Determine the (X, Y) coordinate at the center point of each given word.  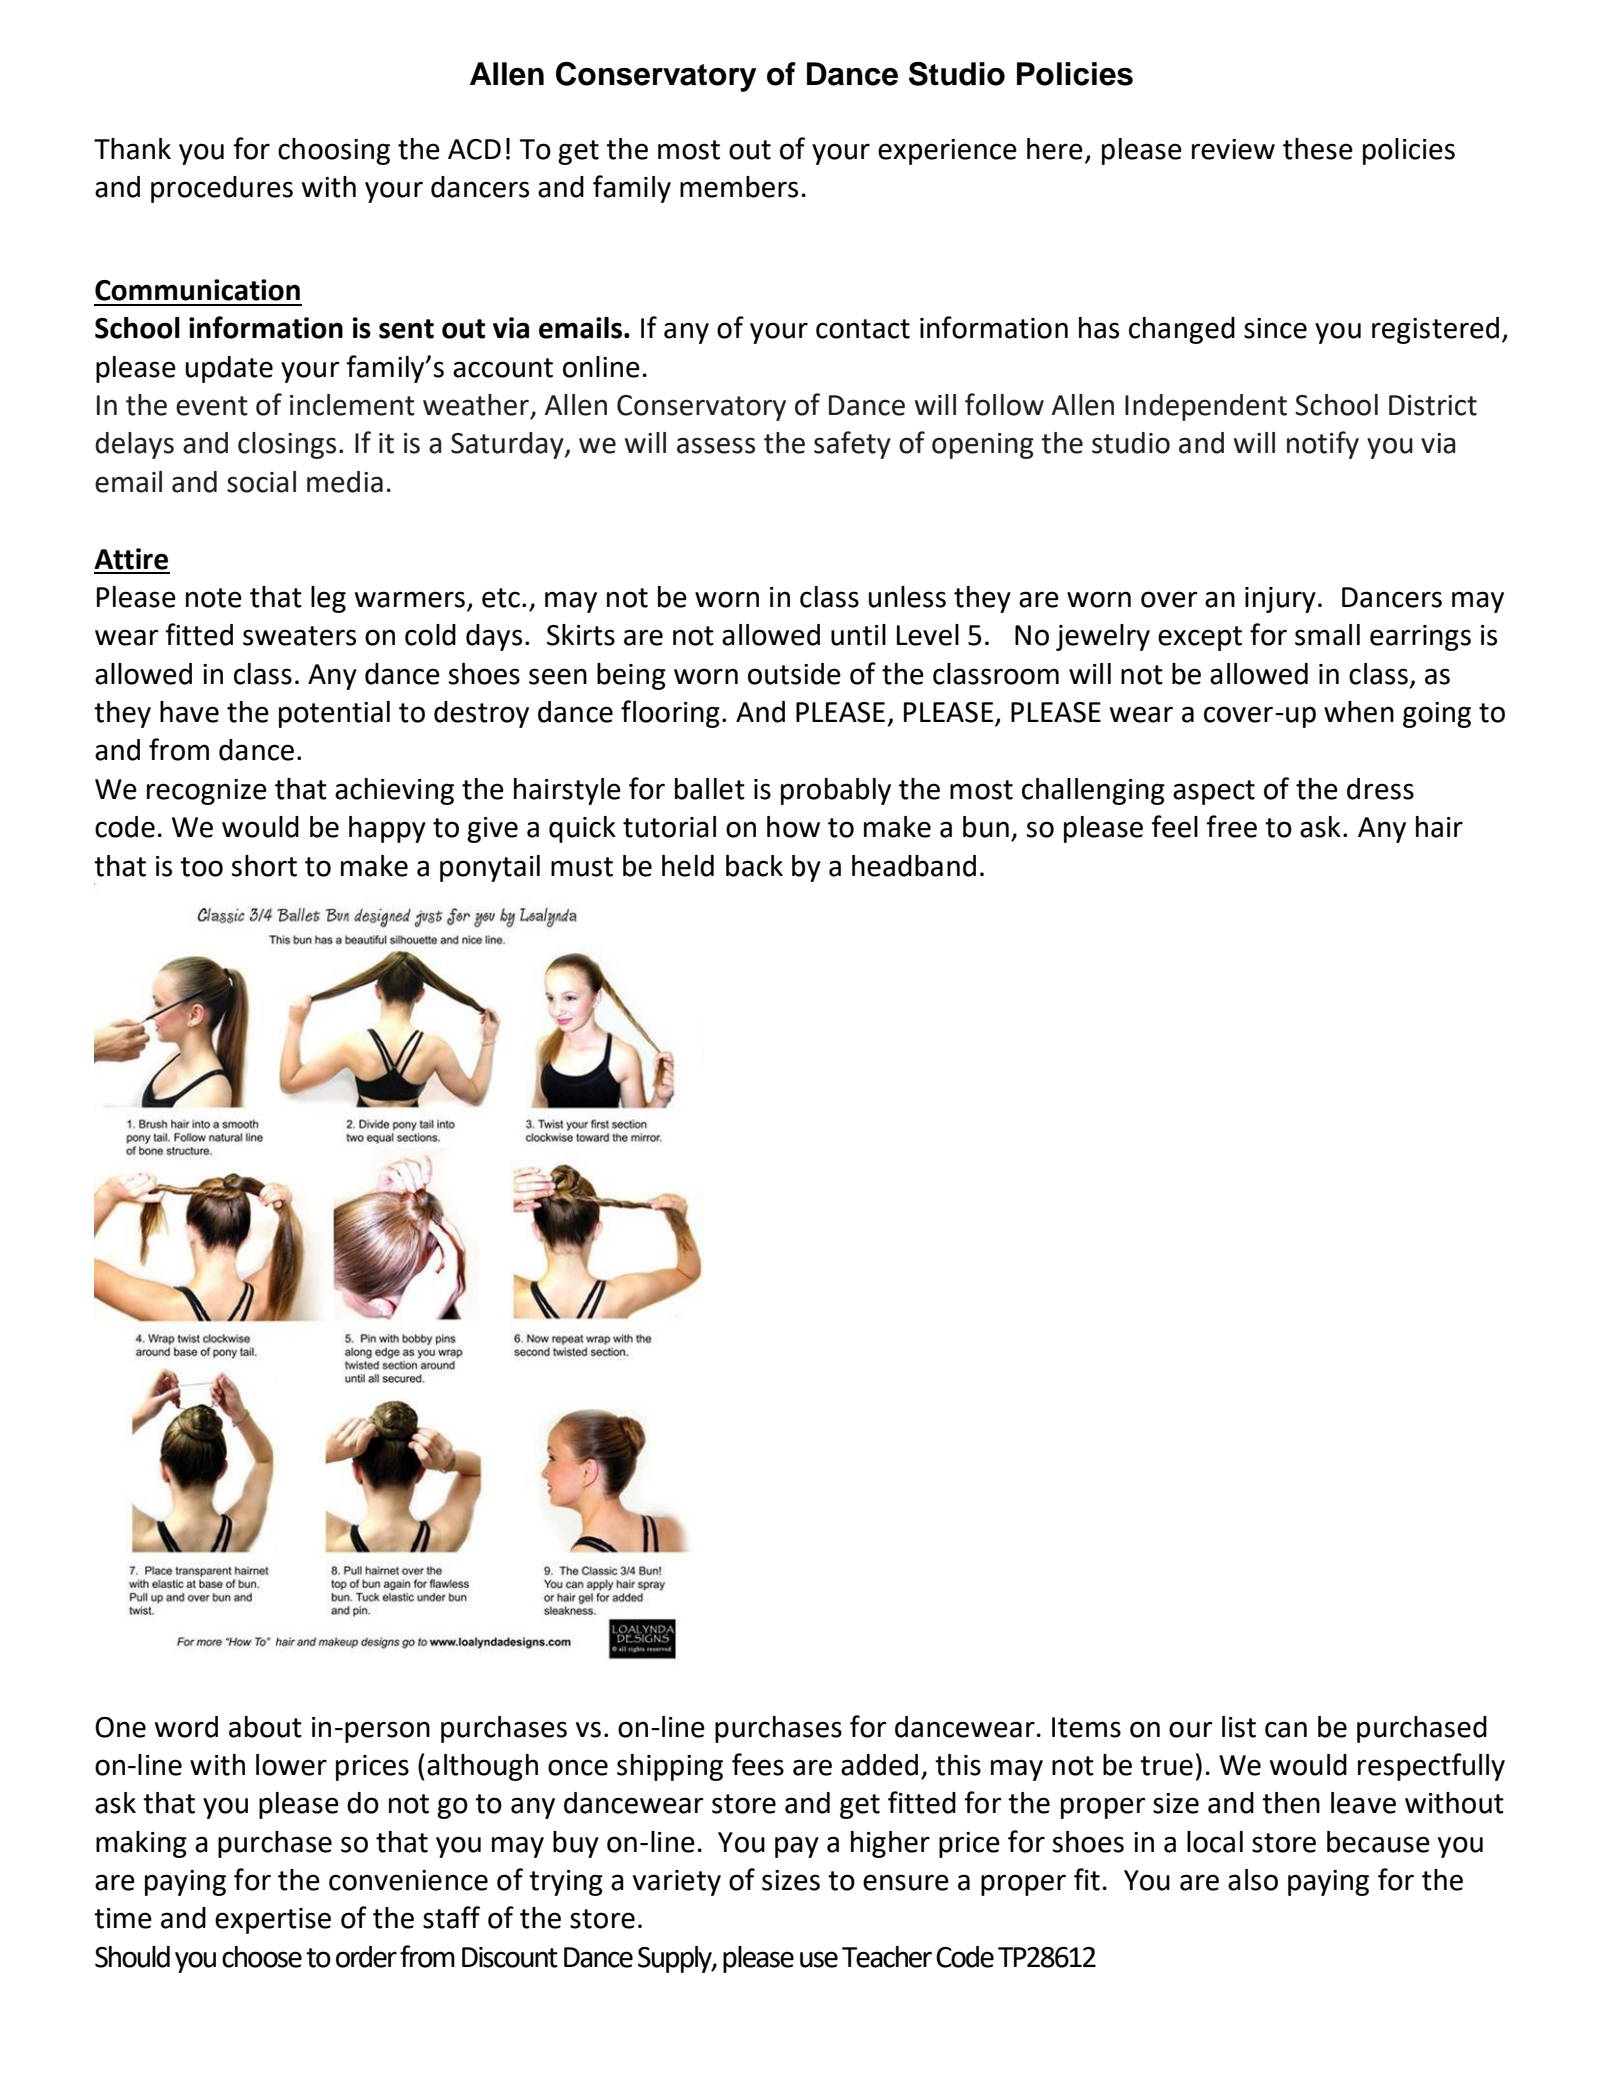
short (264, 866)
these (1318, 149)
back (754, 866)
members (739, 187)
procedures (222, 189)
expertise (273, 1921)
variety (677, 1883)
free (1231, 826)
